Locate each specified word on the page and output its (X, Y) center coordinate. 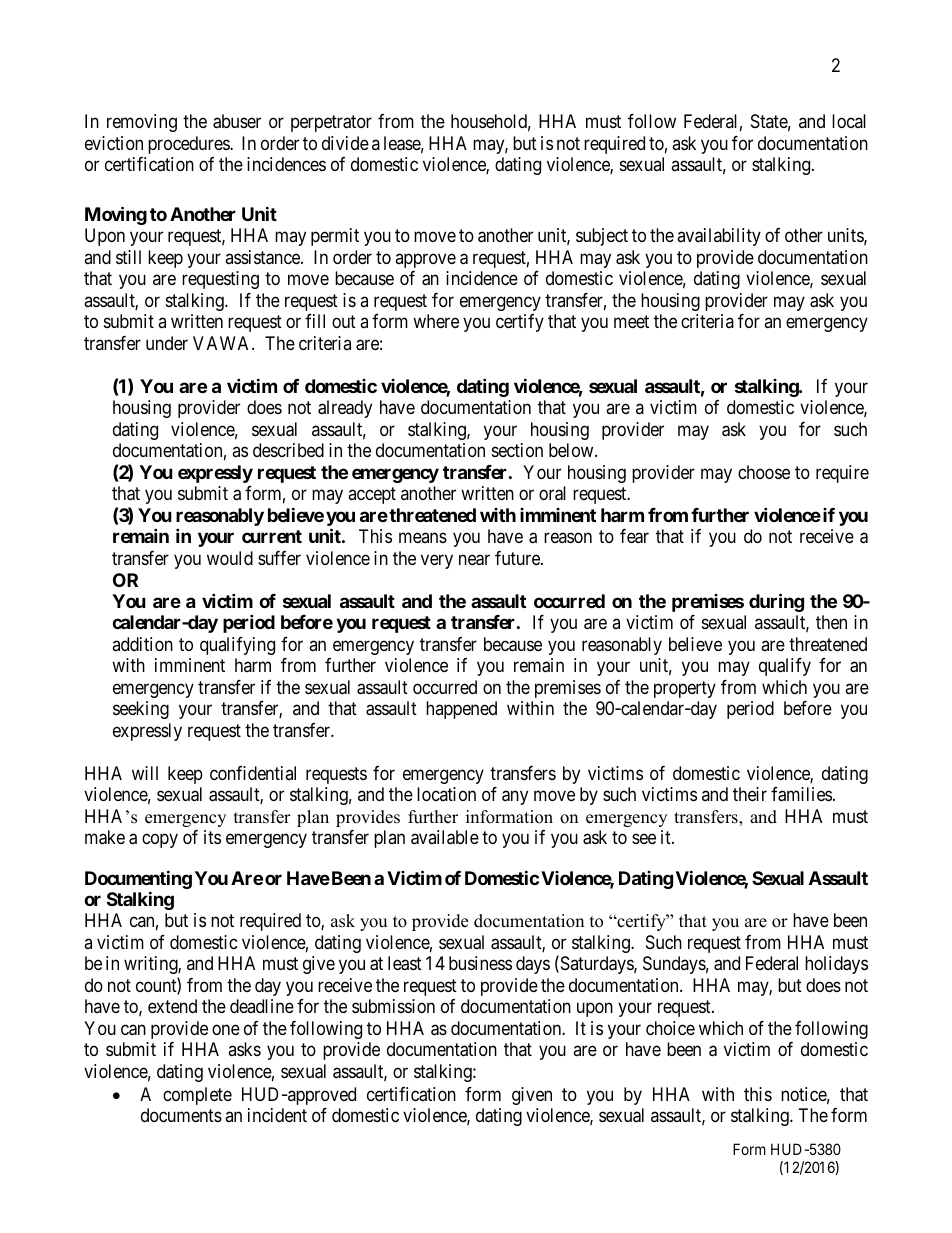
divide (345, 143)
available (445, 837)
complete (197, 1096)
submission (393, 1006)
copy (160, 840)
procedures (189, 145)
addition (142, 644)
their (750, 794)
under (167, 343)
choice (670, 1028)
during (776, 602)
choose (764, 472)
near (474, 560)
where (436, 321)
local (849, 121)
